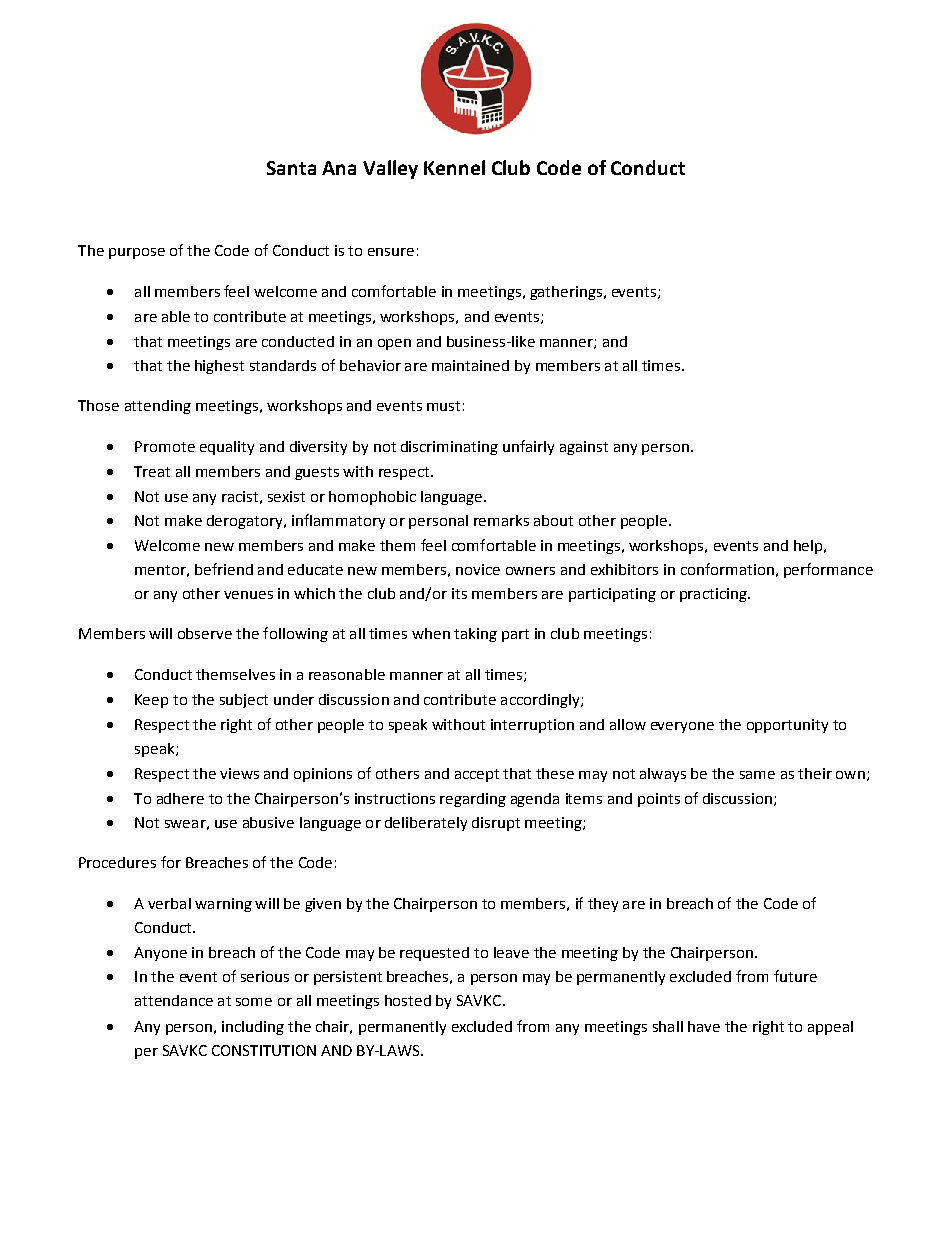  What do you see at coordinates (809, 547) in the screenshot?
I see `help` at bounding box center [809, 547].
